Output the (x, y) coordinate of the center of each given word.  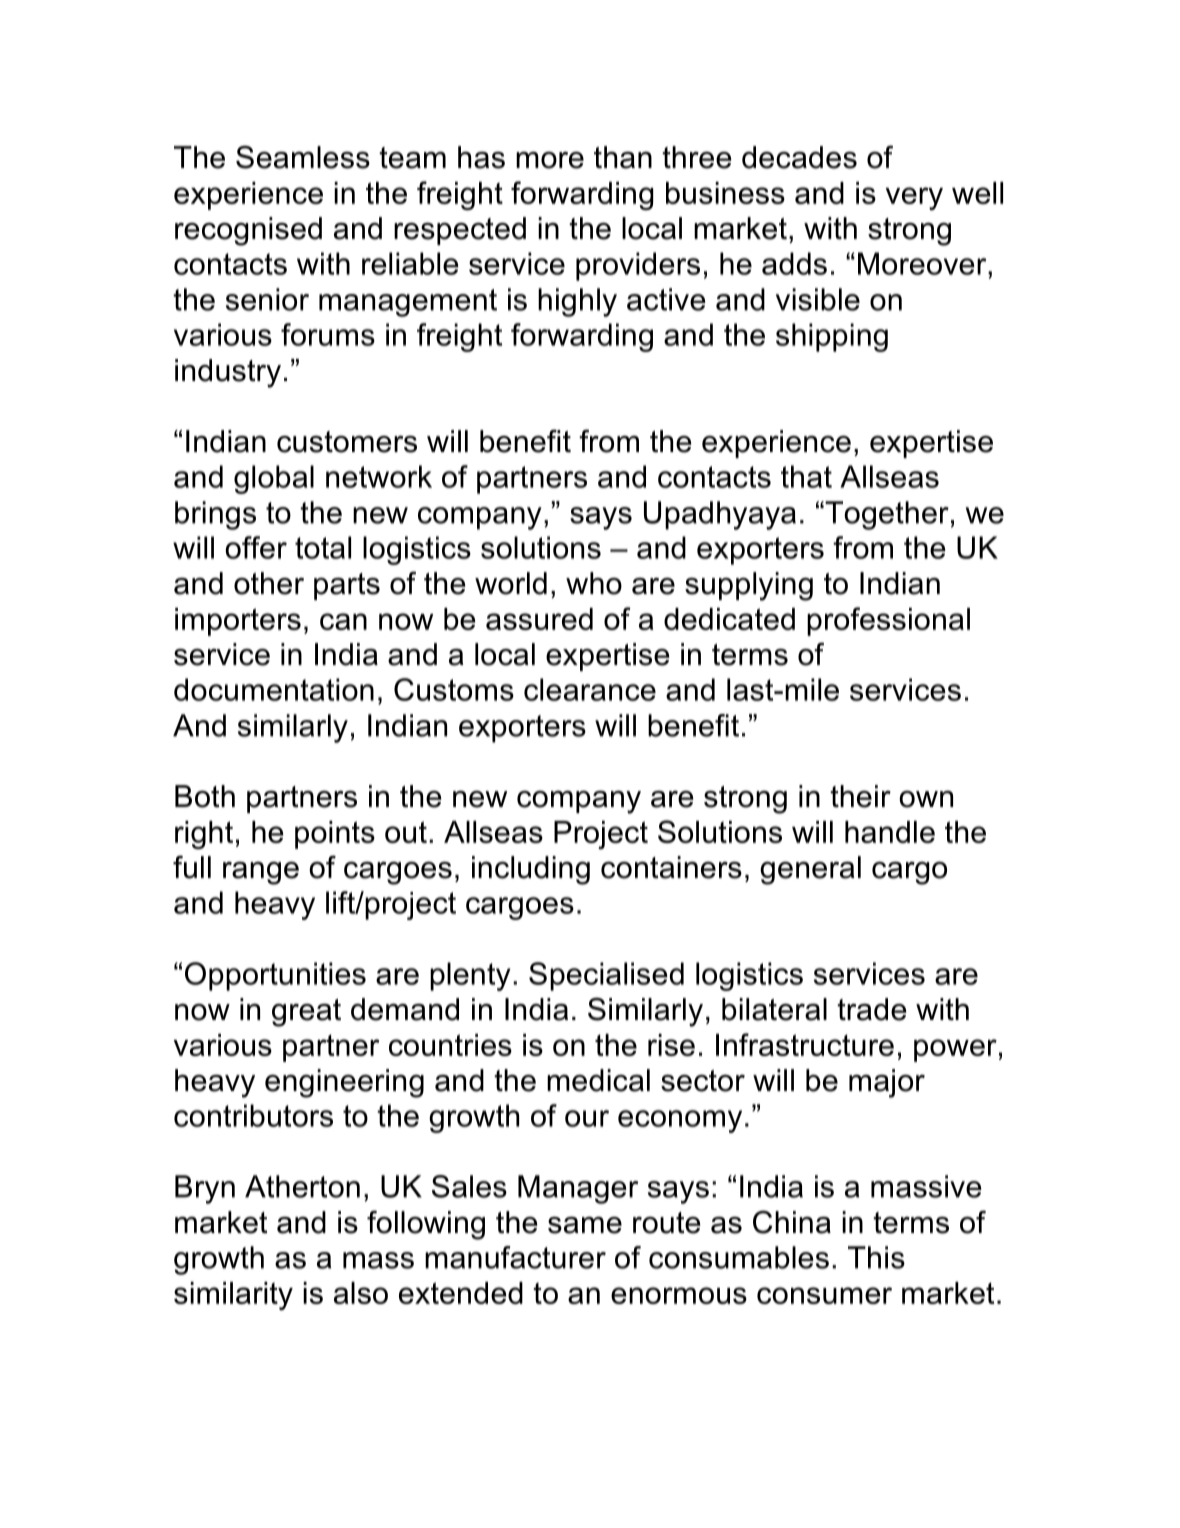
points (335, 835)
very (914, 198)
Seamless (303, 157)
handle (890, 832)
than (623, 157)
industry (228, 373)
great (306, 1013)
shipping (832, 337)
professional (888, 621)
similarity (233, 1296)
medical (598, 1080)
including (531, 870)
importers (238, 622)
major (887, 1083)
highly (577, 302)
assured (539, 619)
